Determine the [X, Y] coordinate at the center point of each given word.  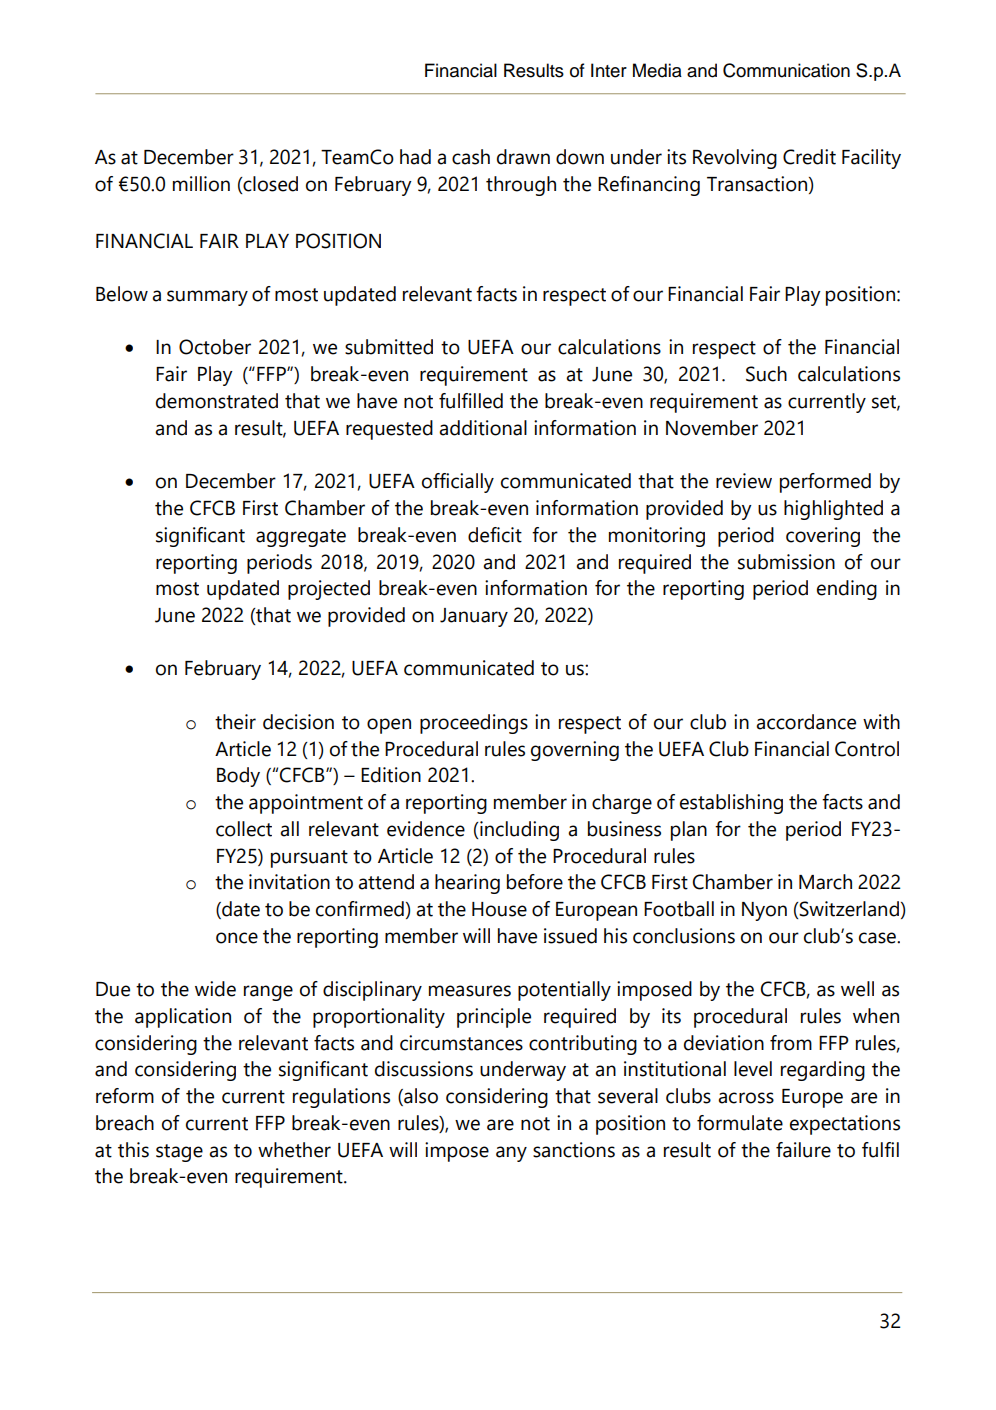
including [518, 831]
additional [483, 428]
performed [825, 483]
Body [238, 777]
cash [471, 157]
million [201, 184]
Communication [786, 70]
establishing [731, 804]
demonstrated [217, 401]
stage [179, 1153]
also [420, 1097]
